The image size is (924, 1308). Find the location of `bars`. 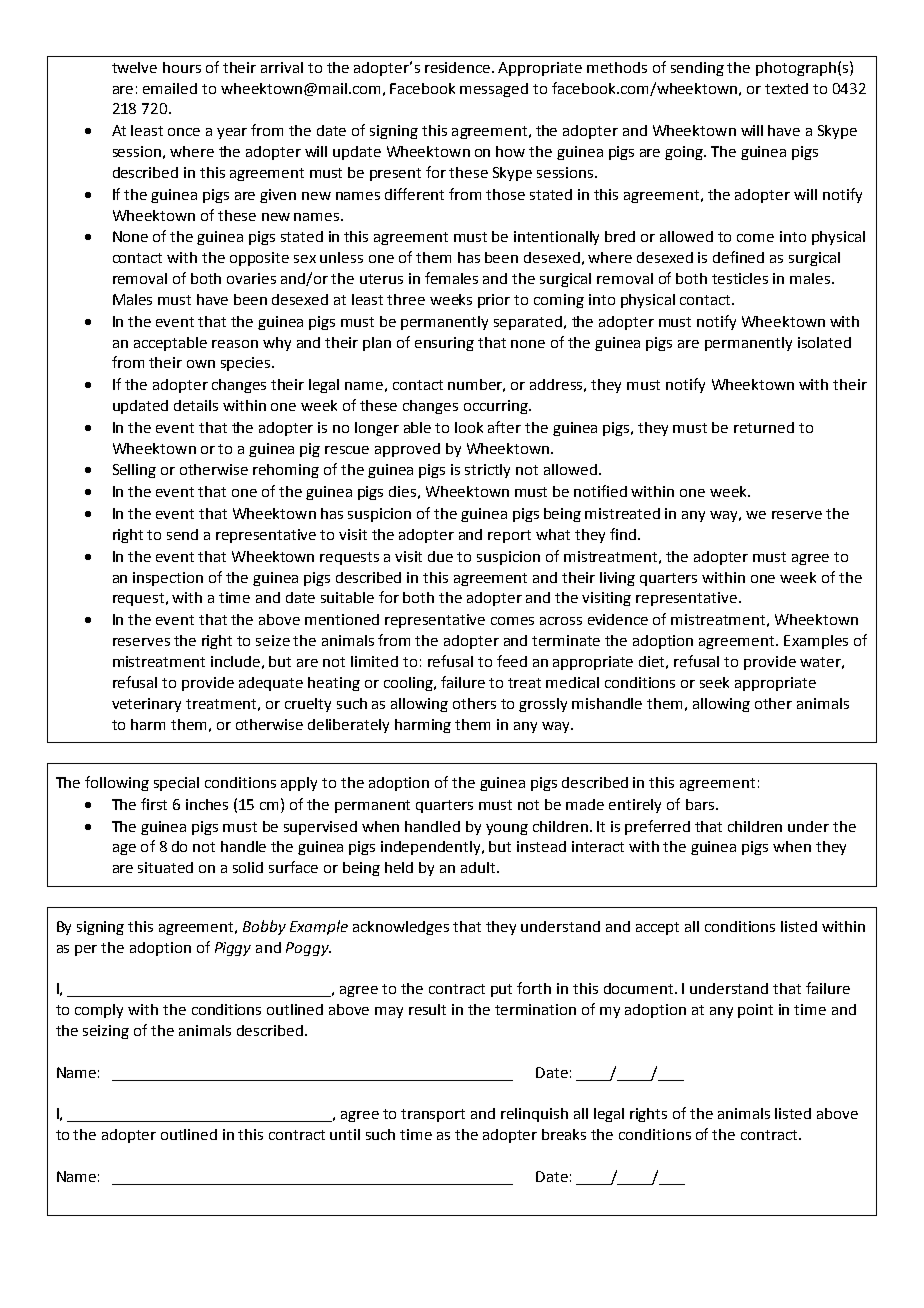

bars is located at coordinates (701, 804).
